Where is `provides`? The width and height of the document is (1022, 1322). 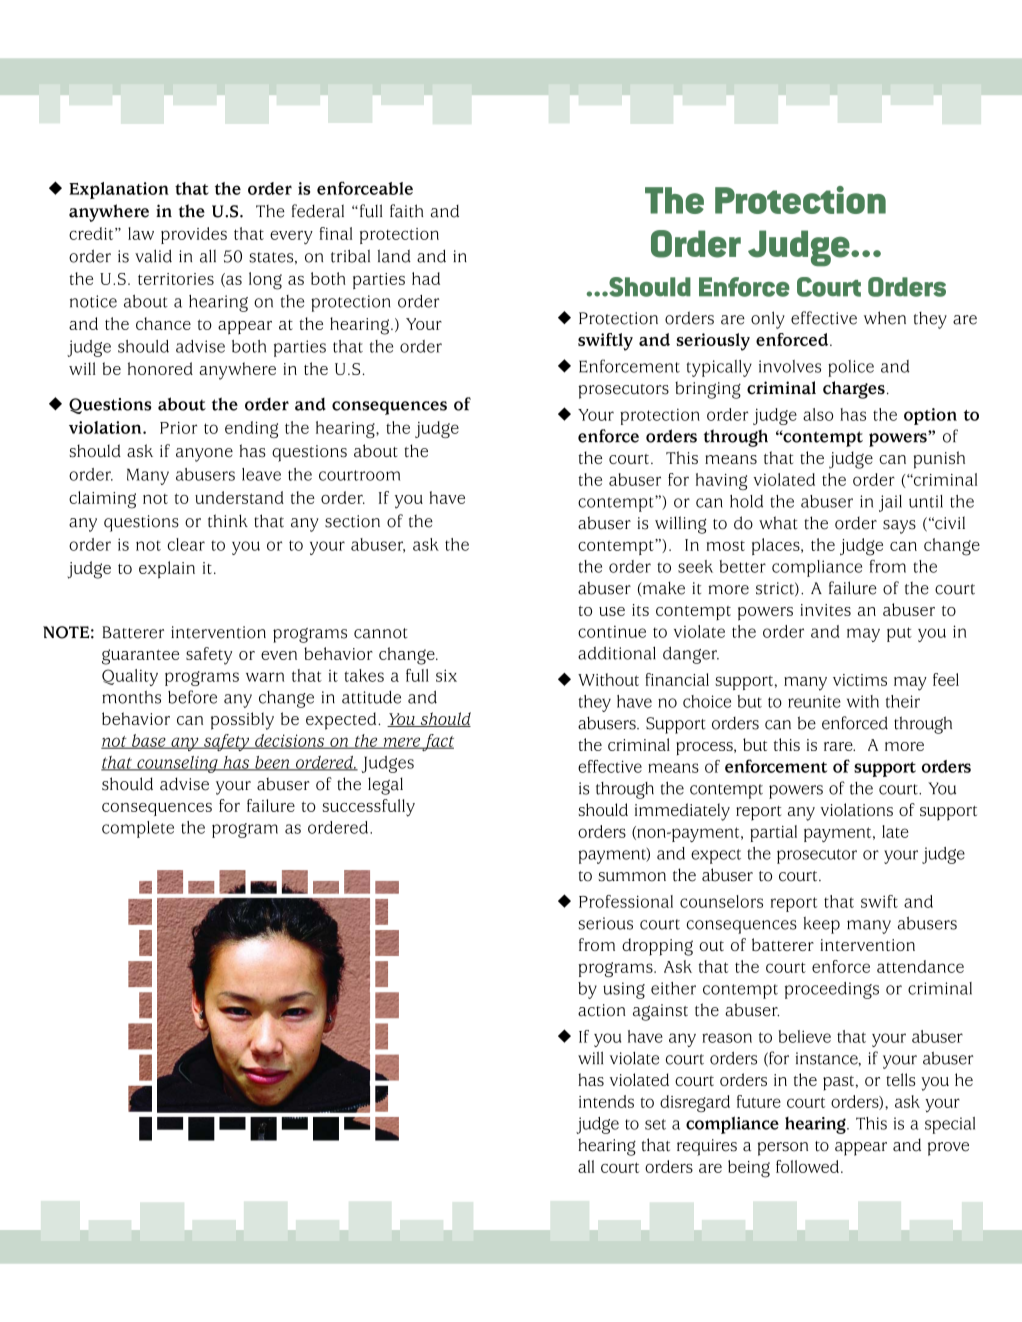 provides is located at coordinates (194, 235).
